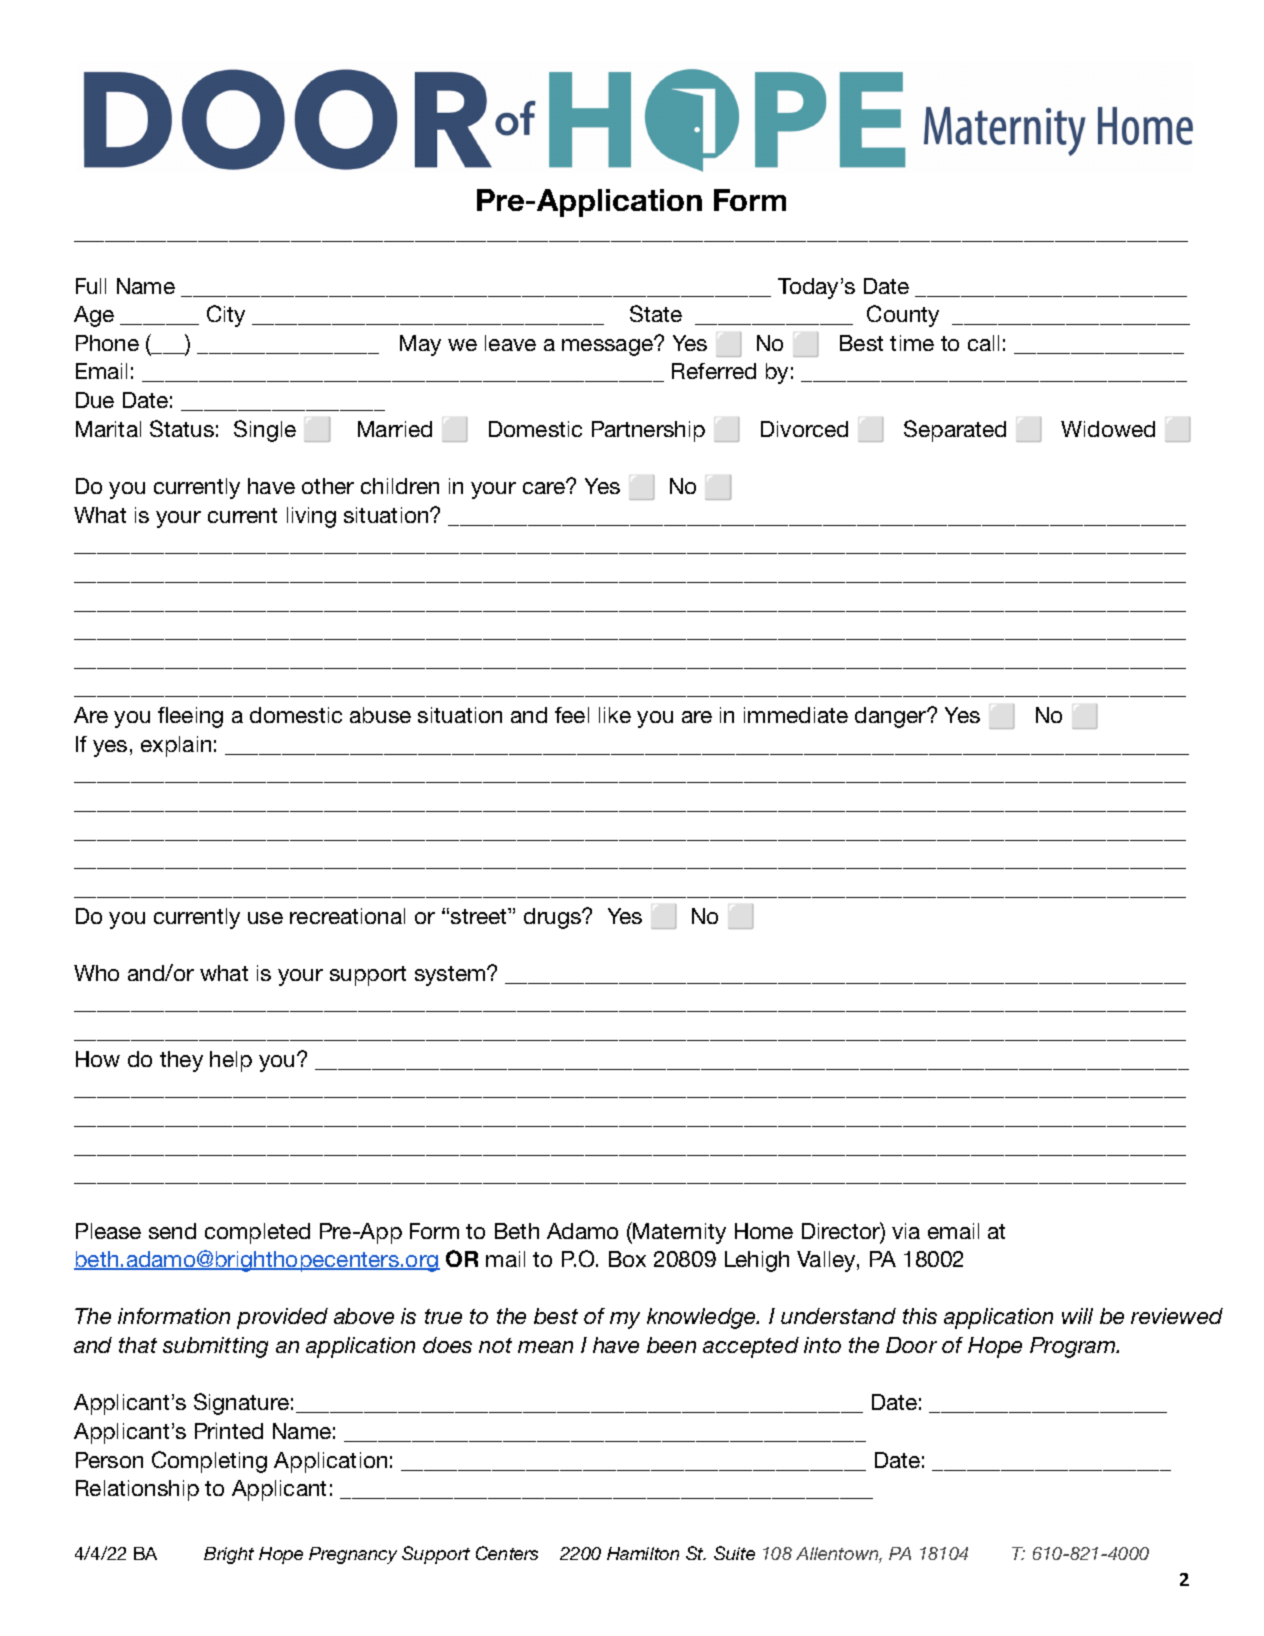 Image resolution: width=1264 pixels, height=1636 pixels. I want to click on State, so click(656, 313).
